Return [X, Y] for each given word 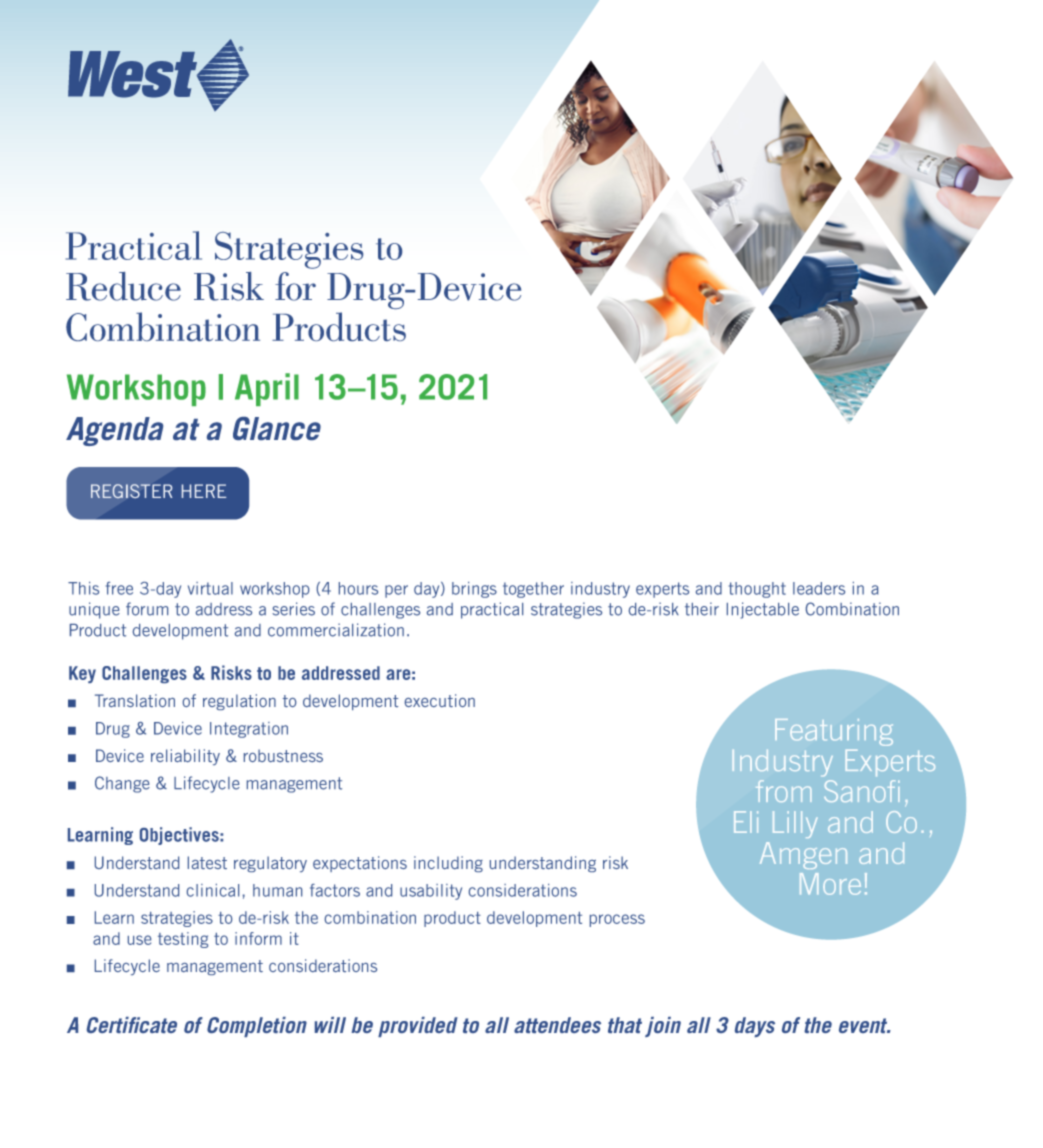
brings [474, 590]
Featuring [834, 732]
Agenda [114, 431]
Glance [277, 428]
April [267, 389]
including [448, 864]
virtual [210, 588]
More [830, 884]
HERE [204, 491]
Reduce [123, 286]
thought [757, 590]
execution [440, 700]
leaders [819, 588]
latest [207, 862]
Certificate [132, 1025]
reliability [185, 757]
